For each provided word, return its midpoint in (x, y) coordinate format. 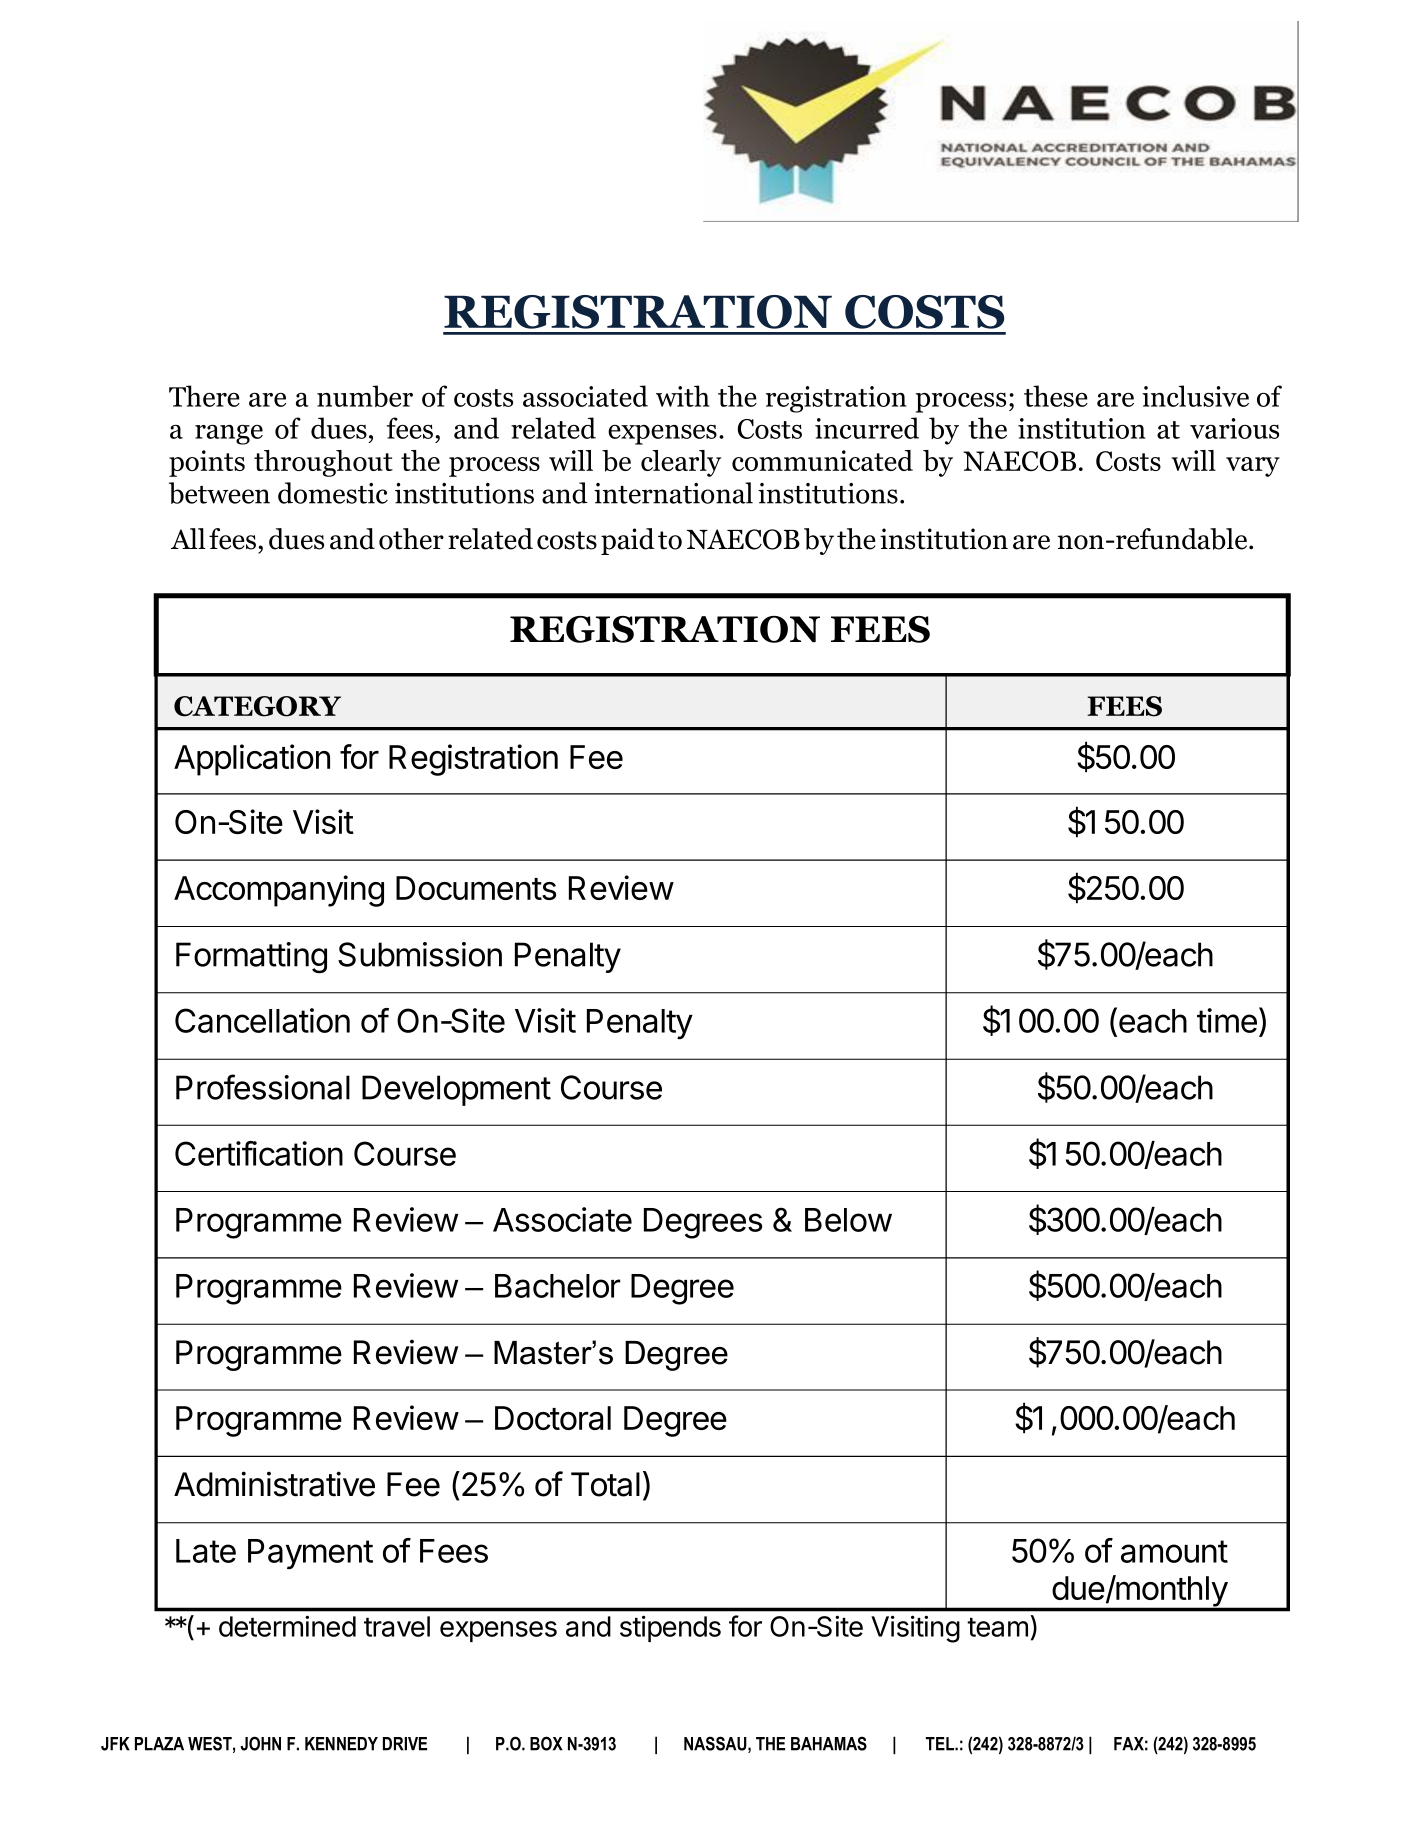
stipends (670, 1628)
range (229, 435)
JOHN (260, 1743)
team (997, 1627)
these (1056, 396)
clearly (681, 463)
